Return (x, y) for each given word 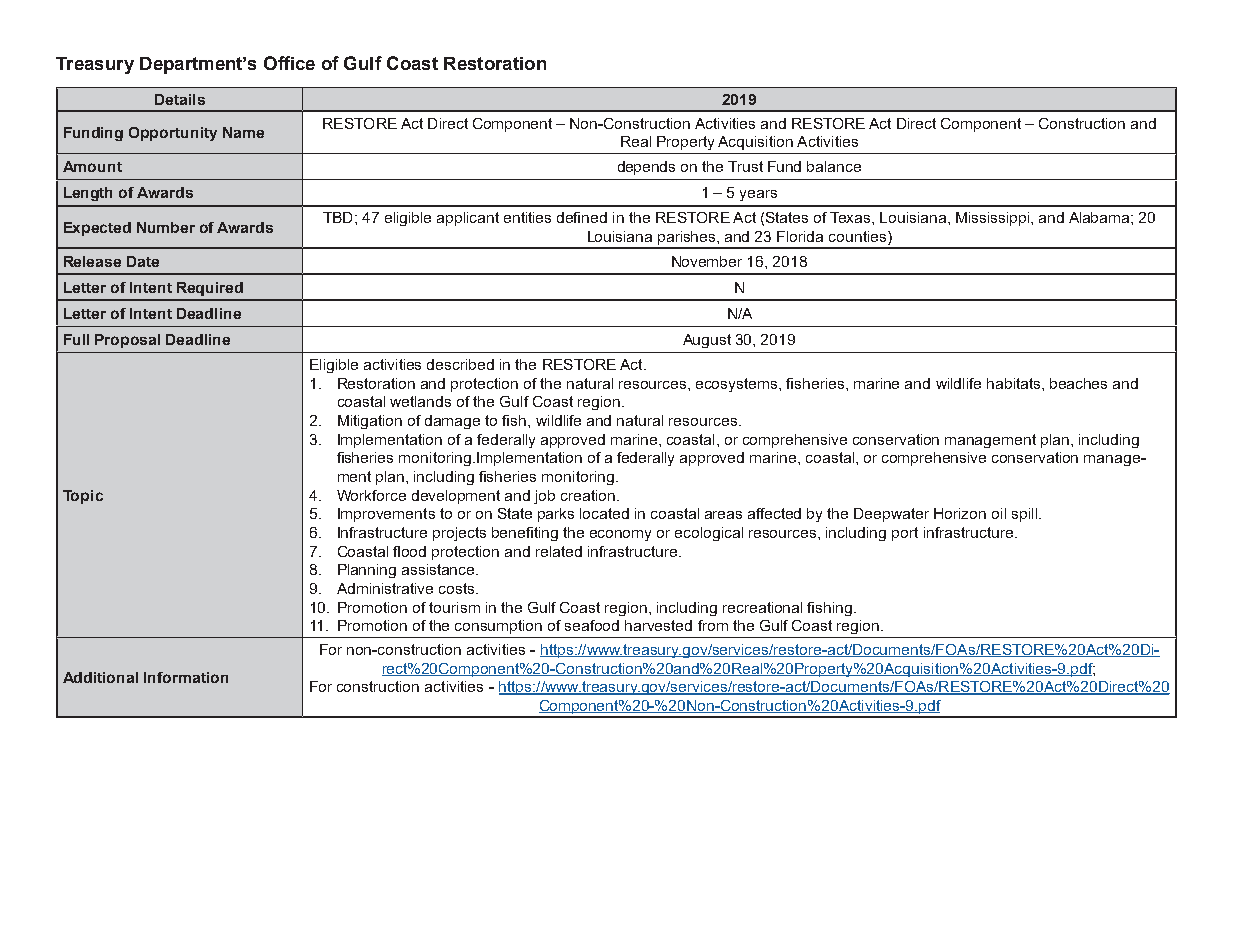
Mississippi (994, 219)
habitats (1015, 383)
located (604, 513)
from (713, 625)
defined (582, 217)
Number (166, 227)
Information (186, 677)
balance (834, 166)
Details (180, 99)
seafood (592, 625)
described (460, 364)
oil (999, 513)
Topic (83, 497)
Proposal (127, 341)
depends (646, 168)
